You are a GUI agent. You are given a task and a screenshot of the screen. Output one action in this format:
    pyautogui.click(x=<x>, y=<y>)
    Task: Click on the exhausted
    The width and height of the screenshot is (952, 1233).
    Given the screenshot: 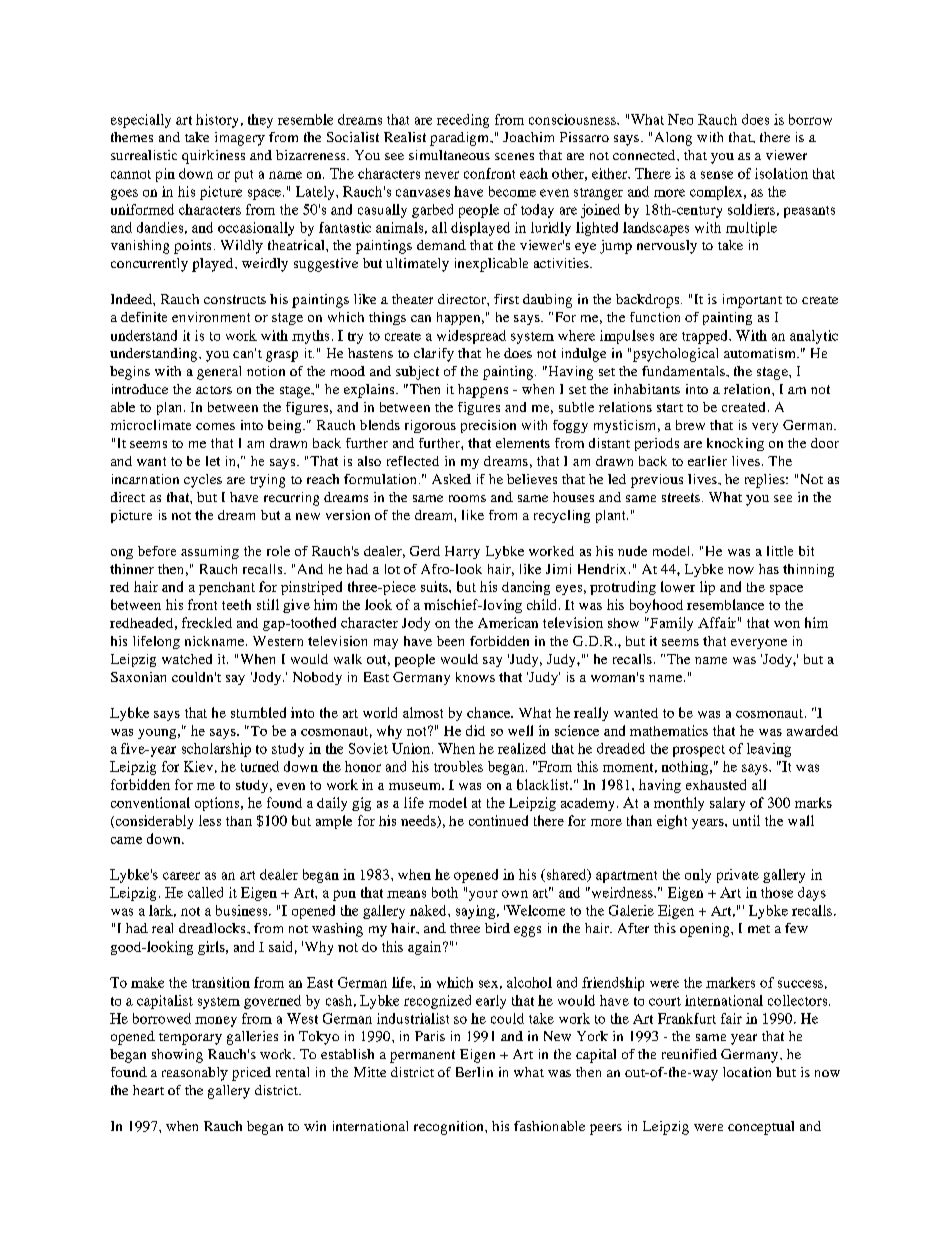 What is the action you would take?
    pyautogui.click(x=716, y=784)
